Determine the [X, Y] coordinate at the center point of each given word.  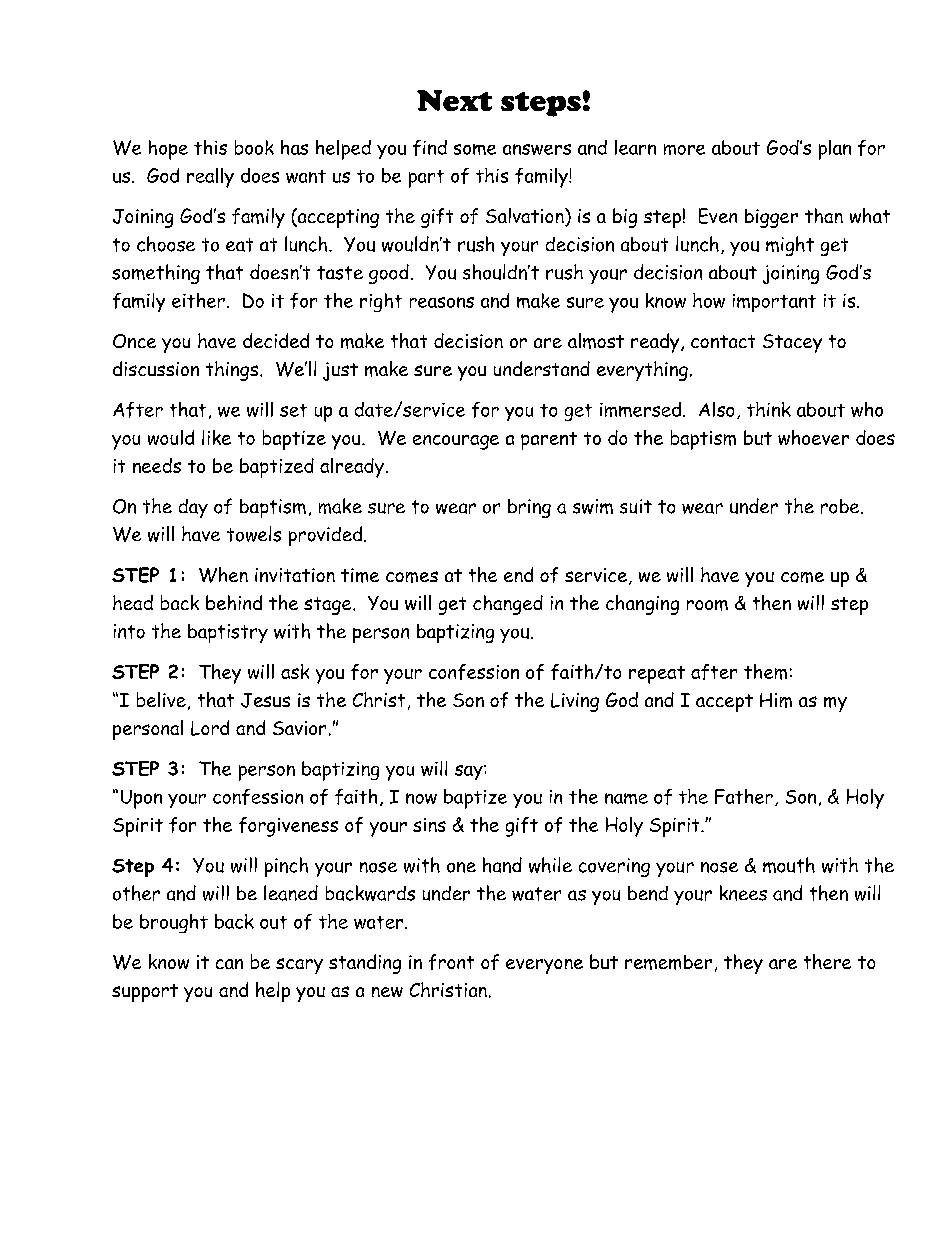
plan [835, 150]
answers [537, 149]
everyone [544, 966]
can [229, 964]
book [254, 147]
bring [529, 508]
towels [254, 534]
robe [841, 506]
